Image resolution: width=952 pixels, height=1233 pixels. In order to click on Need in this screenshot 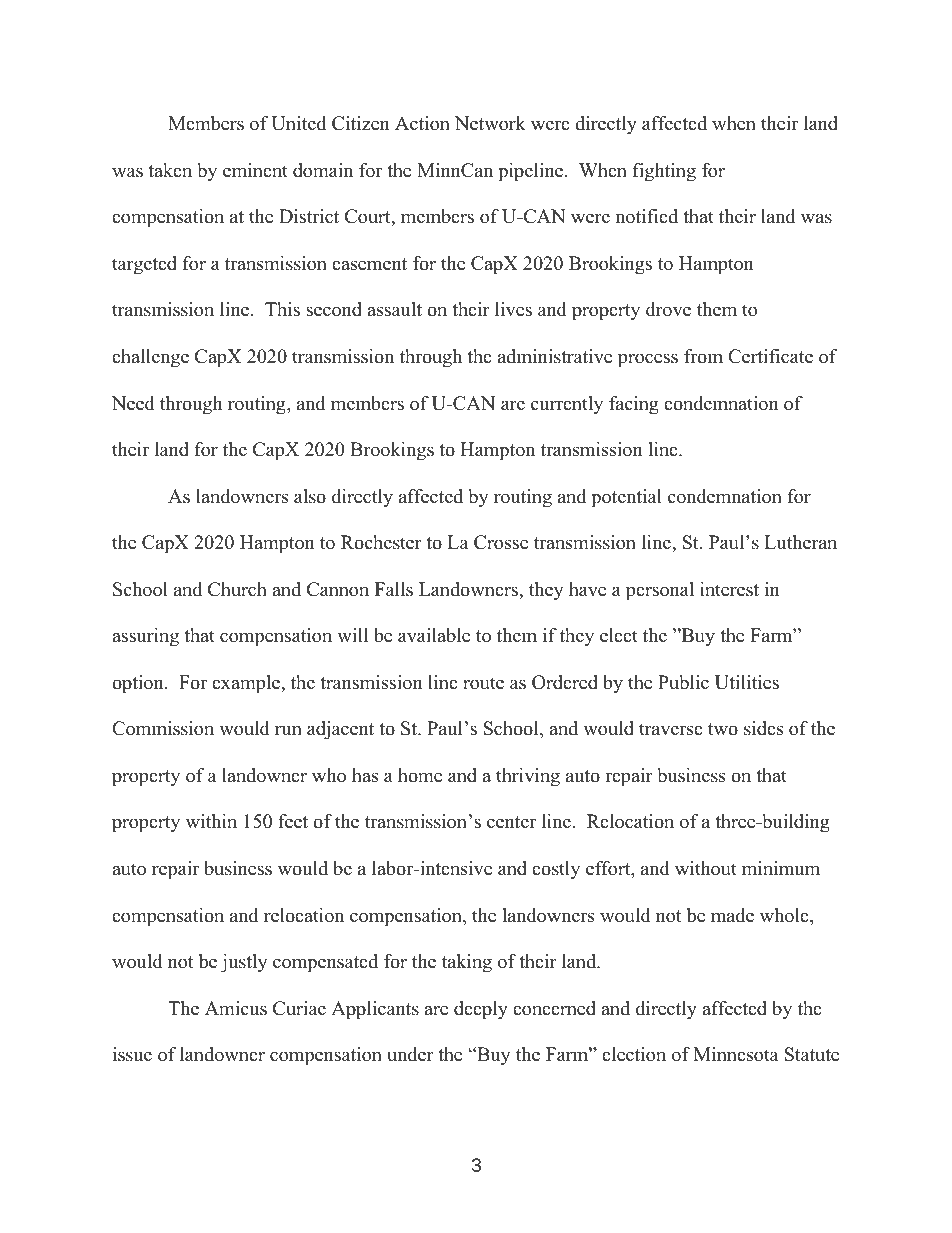, I will do `click(133, 403)`.
